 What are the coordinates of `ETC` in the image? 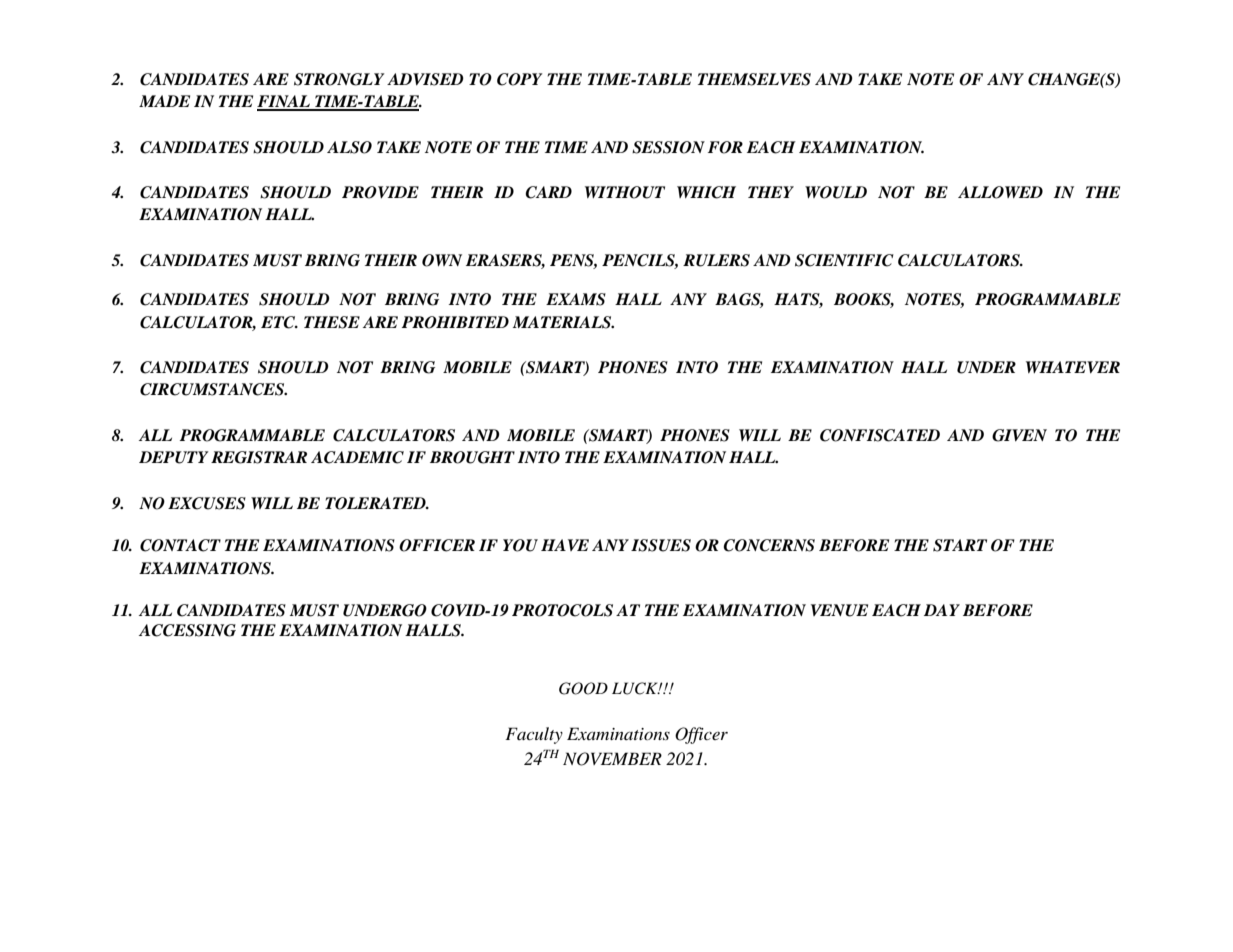 It's located at (279, 322).
